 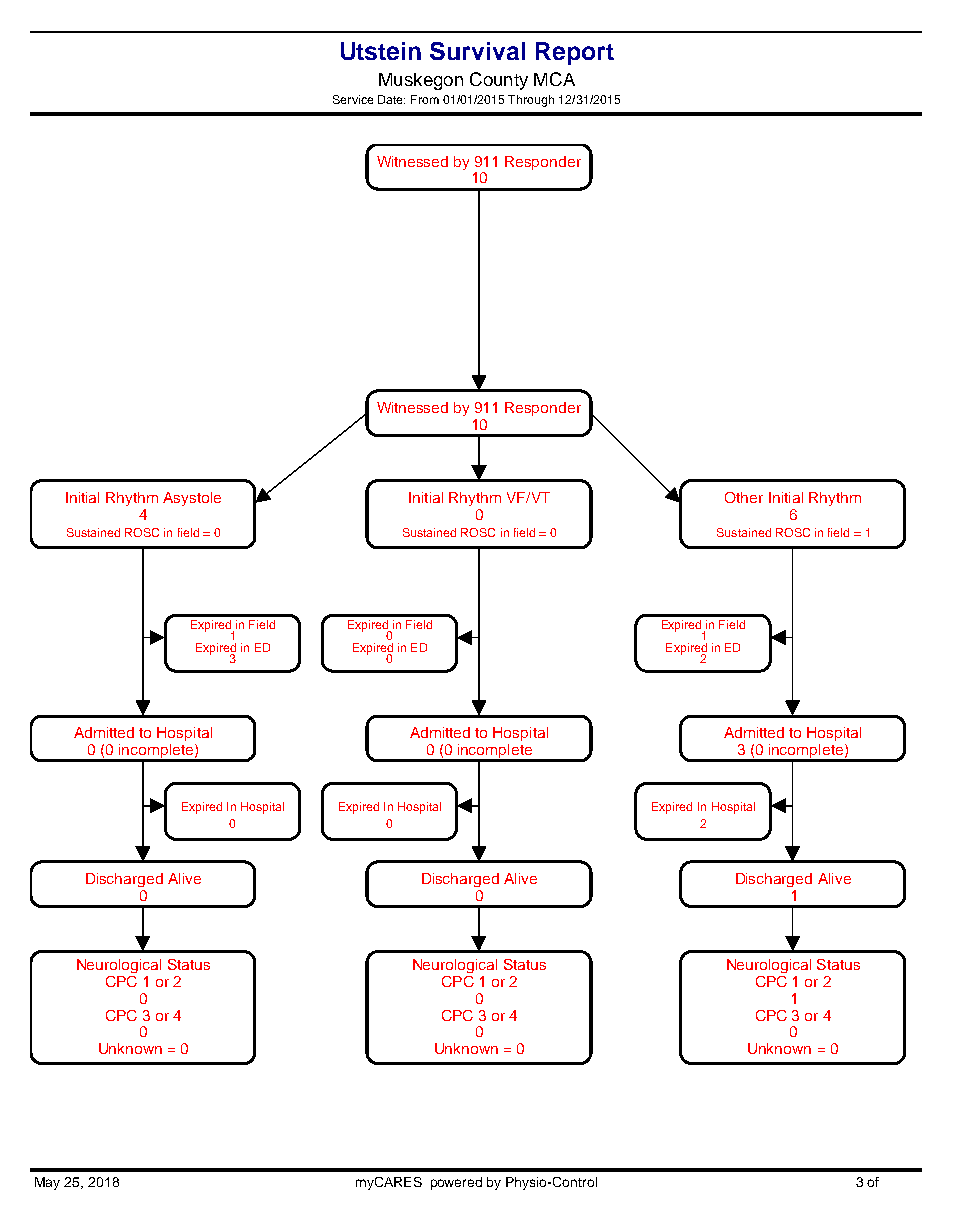 I want to click on May, so click(x=47, y=1183).
